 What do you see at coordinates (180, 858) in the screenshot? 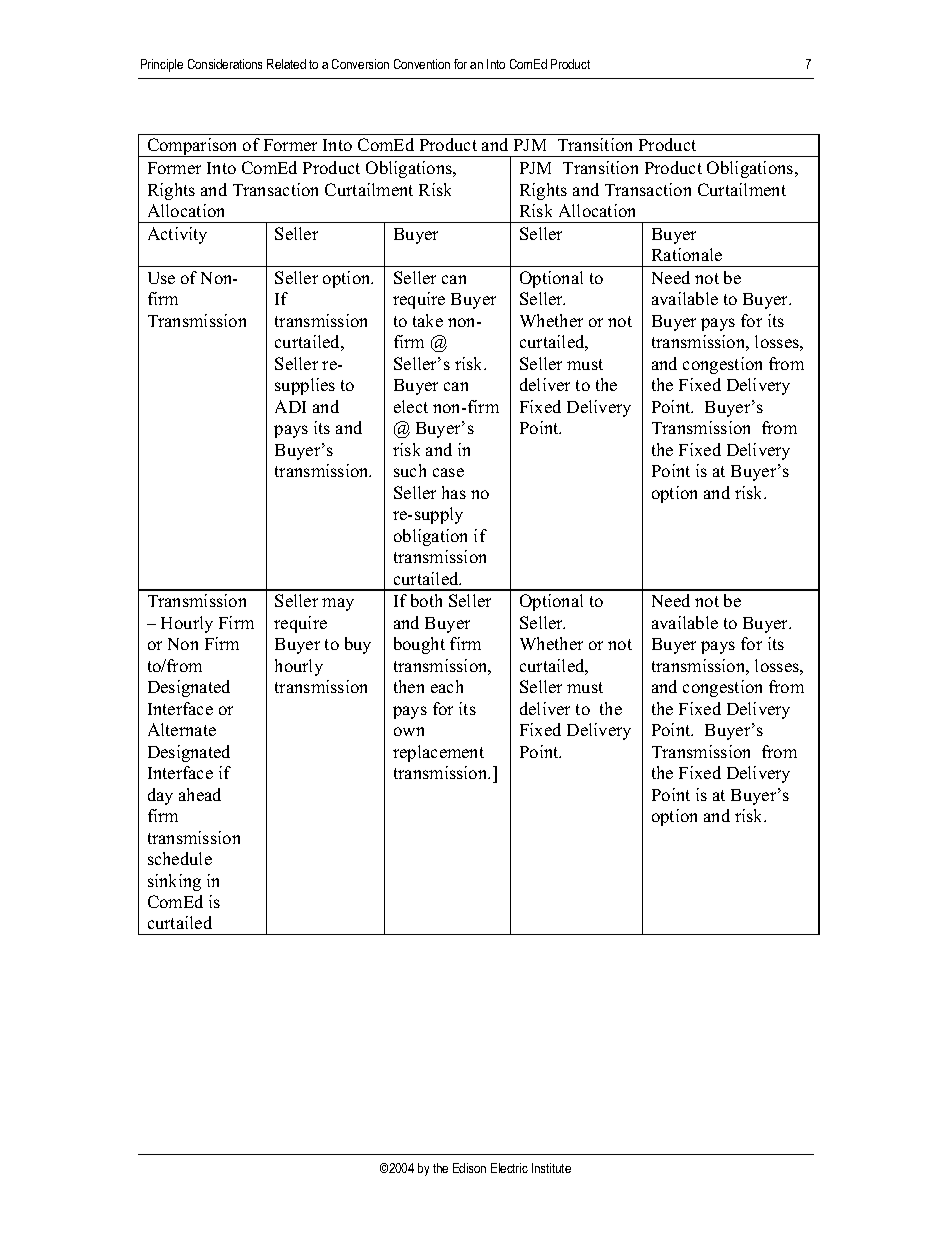
I see `schedule` at bounding box center [180, 858].
